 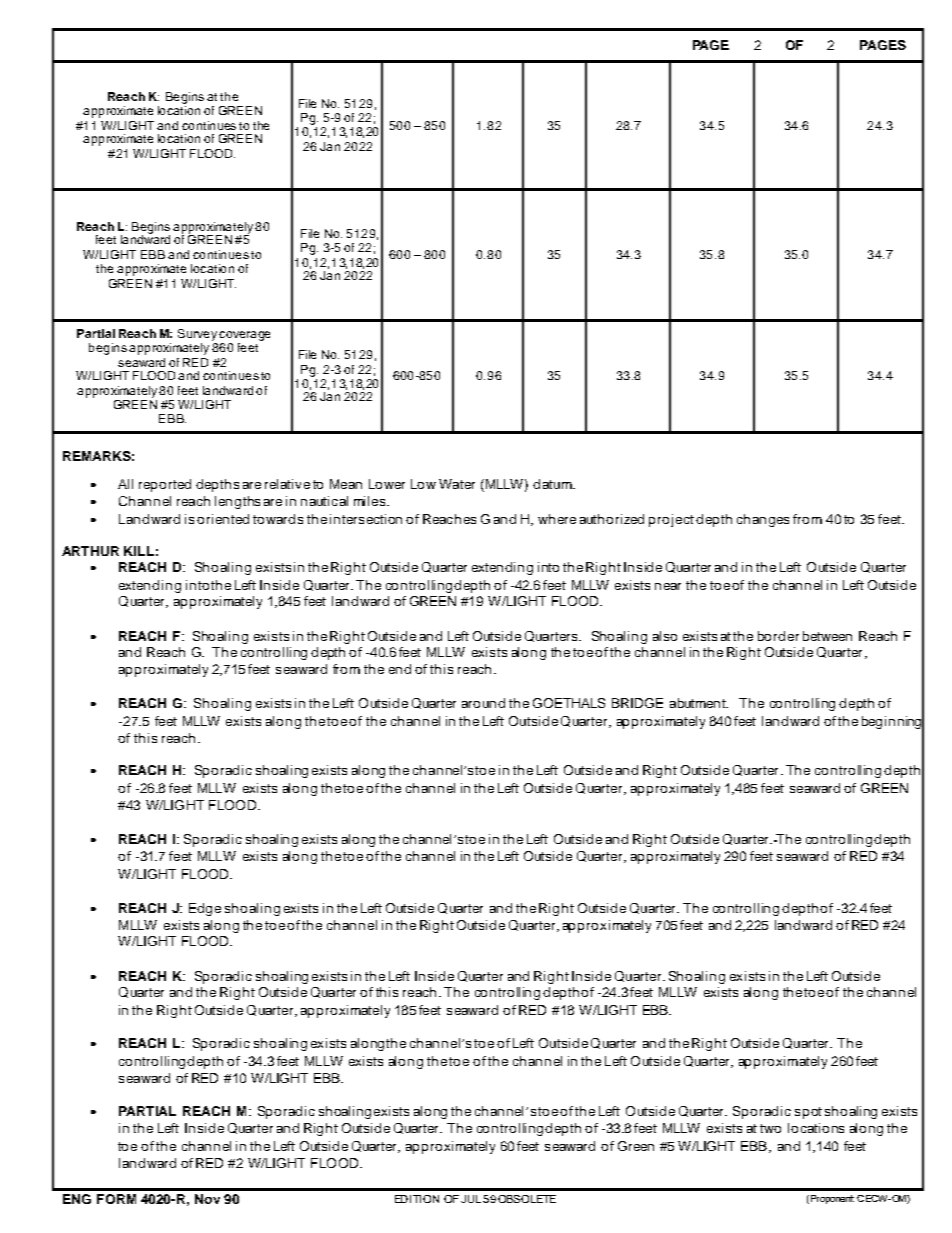 What do you see at coordinates (763, 520) in the screenshot?
I see `changes` at bounding box center [763, 520].
